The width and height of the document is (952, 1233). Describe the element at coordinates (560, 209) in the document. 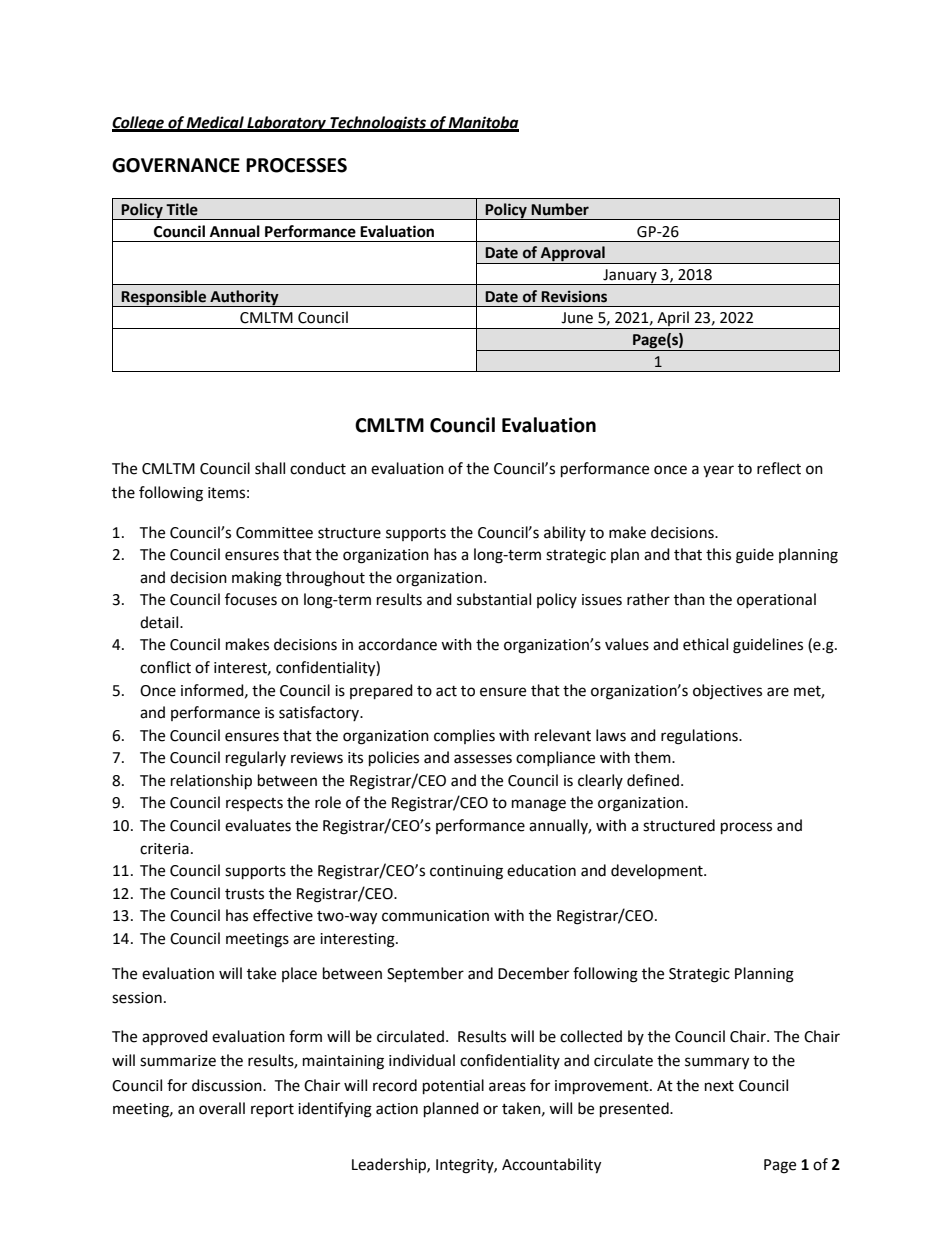

I see `Number` at that location.
